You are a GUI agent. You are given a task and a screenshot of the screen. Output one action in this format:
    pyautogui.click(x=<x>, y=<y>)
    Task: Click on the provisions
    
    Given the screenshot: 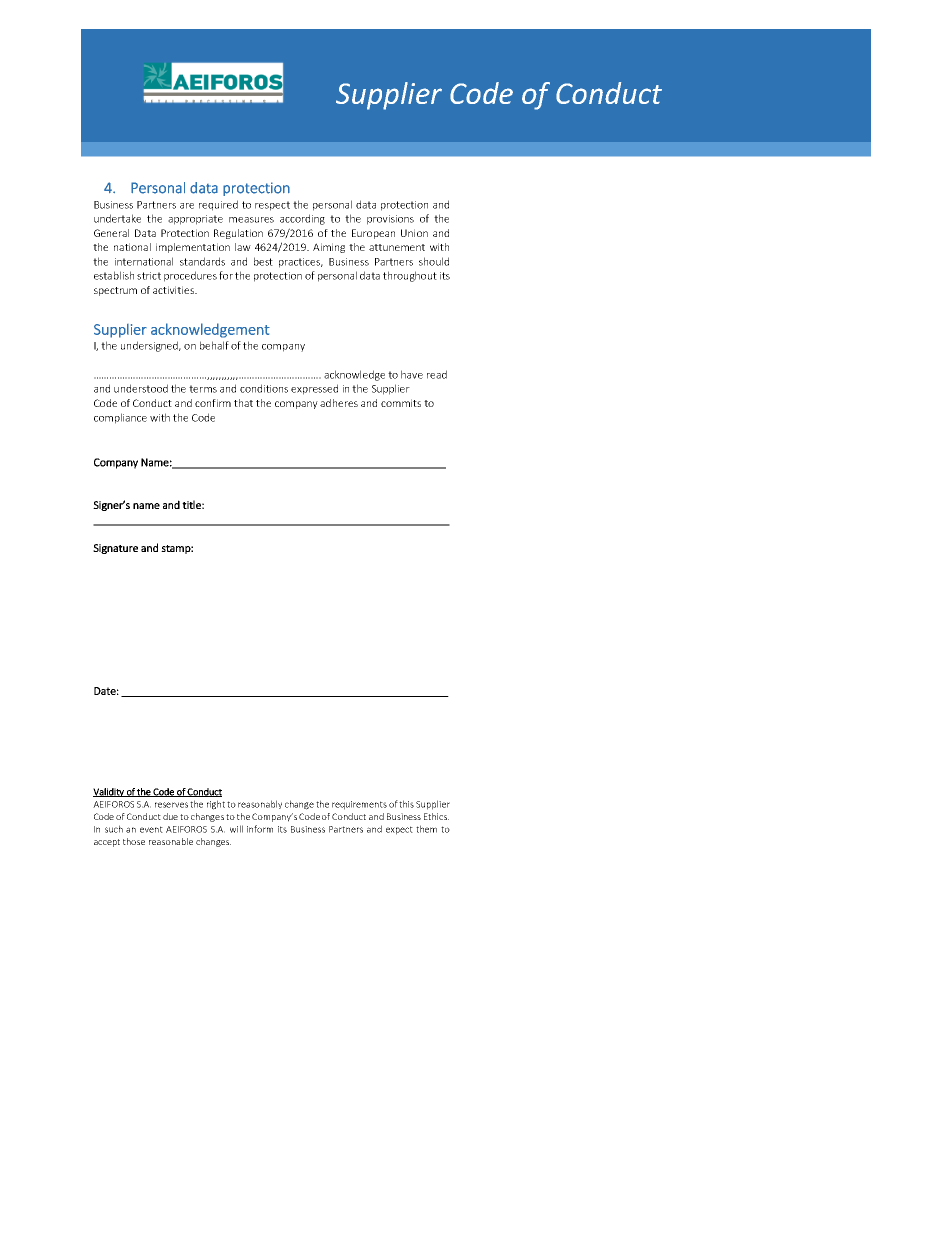 What is the action you would take?
    pyautogui.click(x=390, y=220)
